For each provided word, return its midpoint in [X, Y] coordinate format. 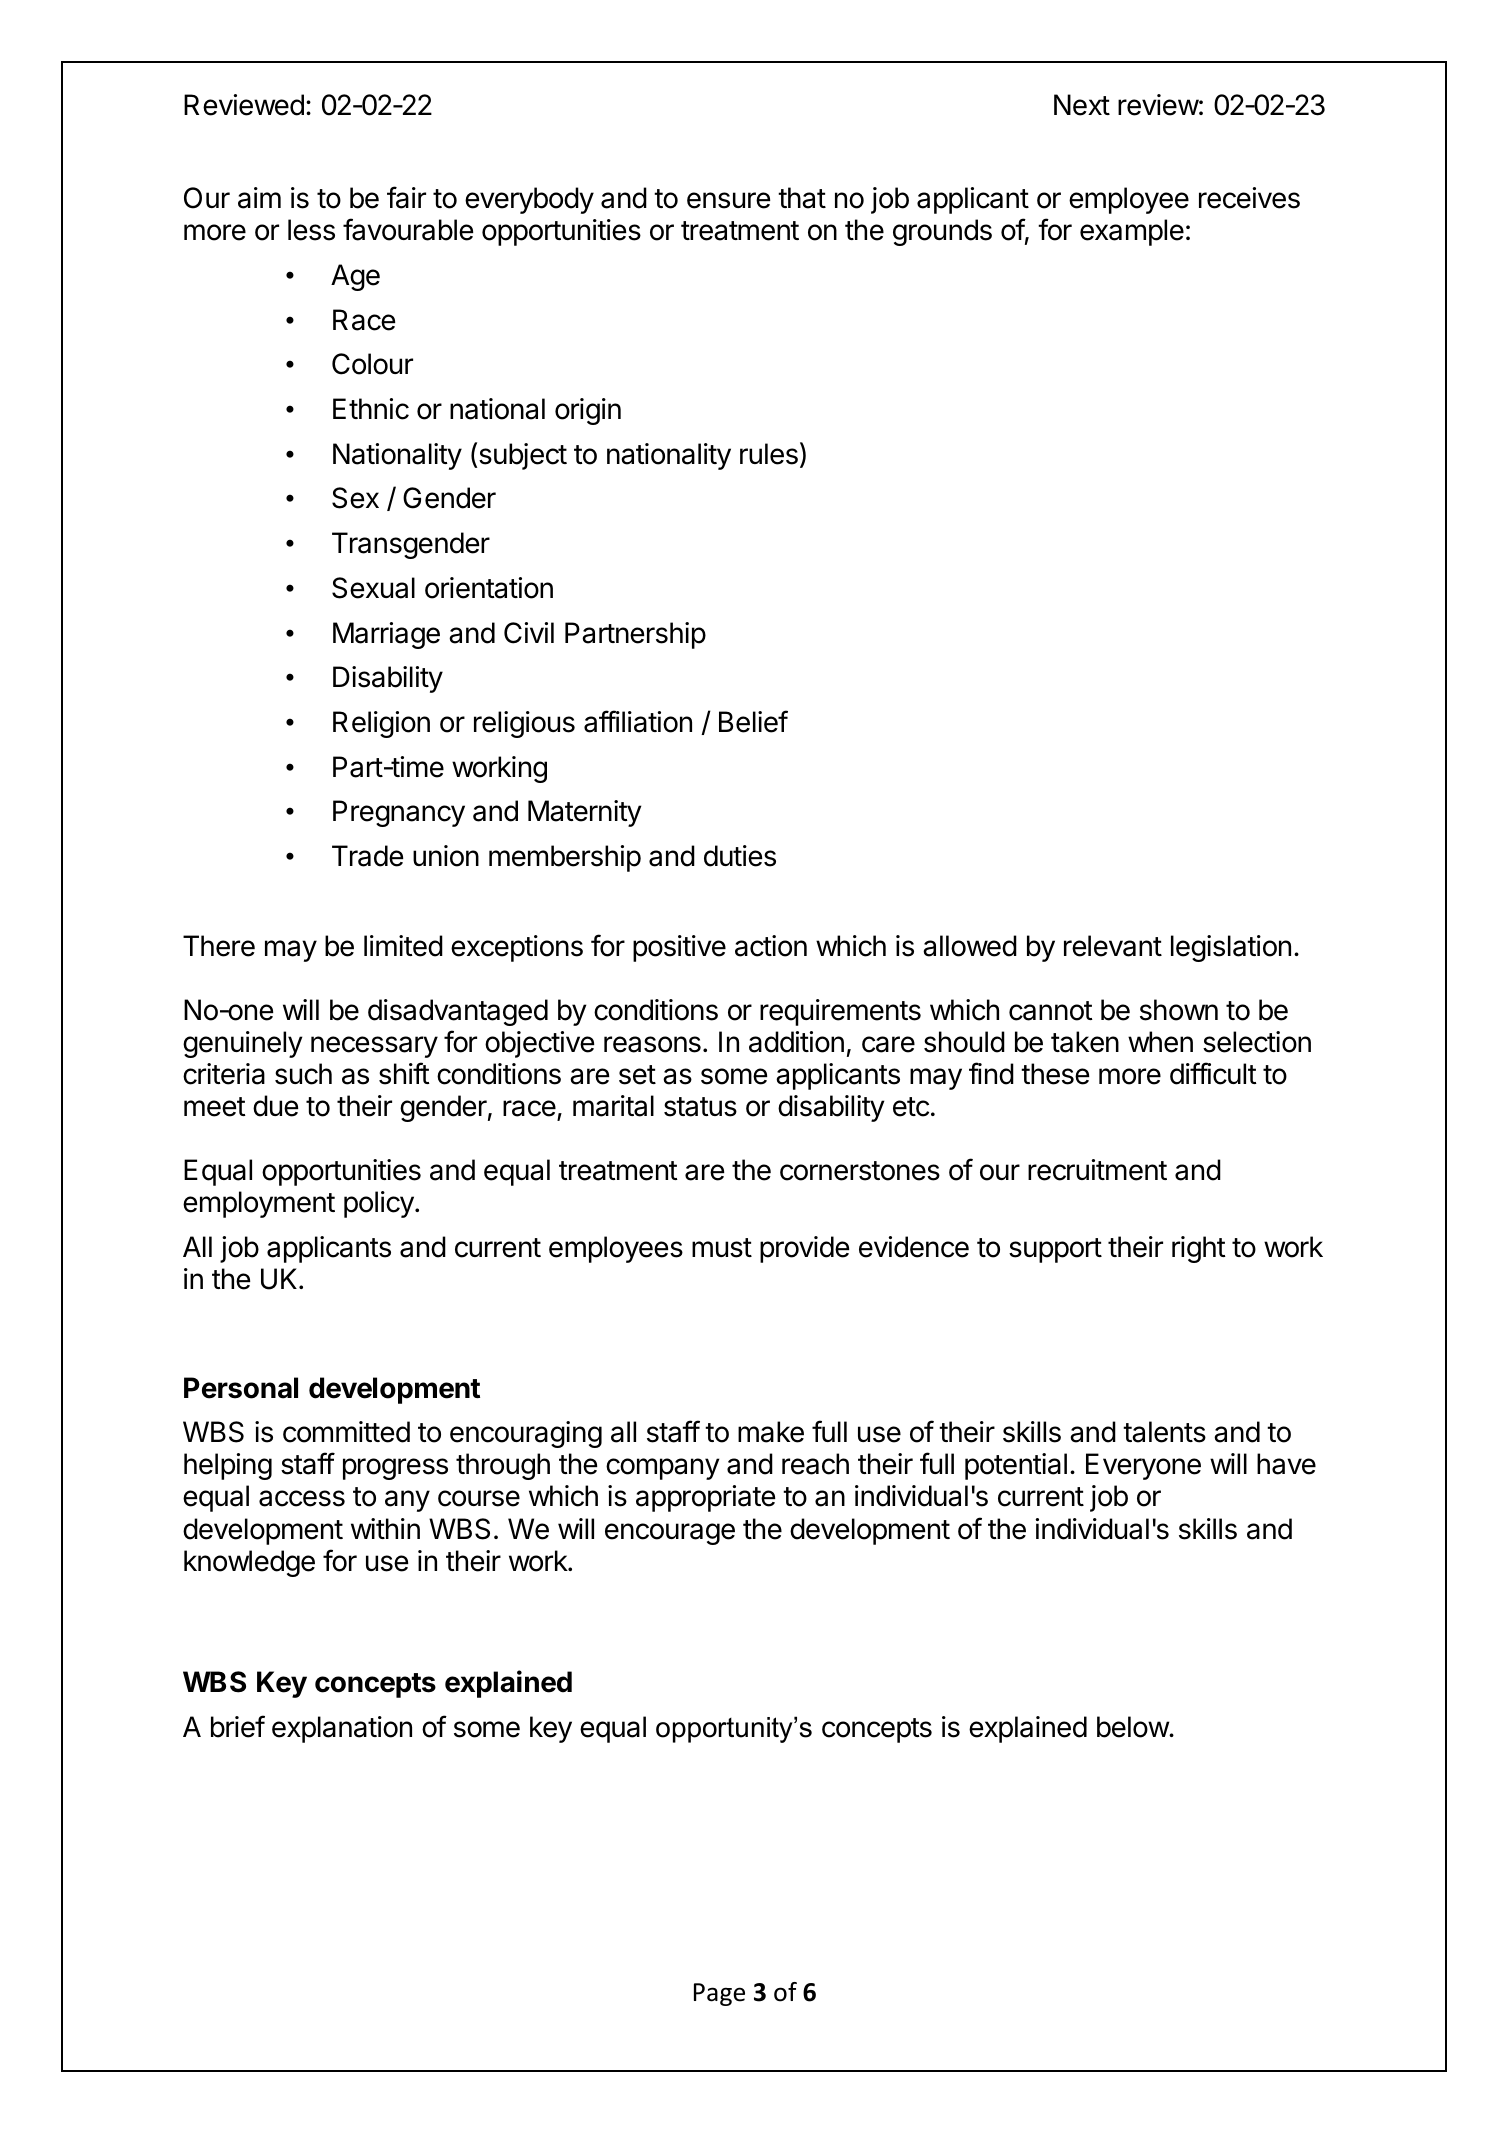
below [1133, 1727]
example [1132, 232]
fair [406, 197]
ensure [728, 200]
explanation [342, 1729]
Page [719, 1994]
